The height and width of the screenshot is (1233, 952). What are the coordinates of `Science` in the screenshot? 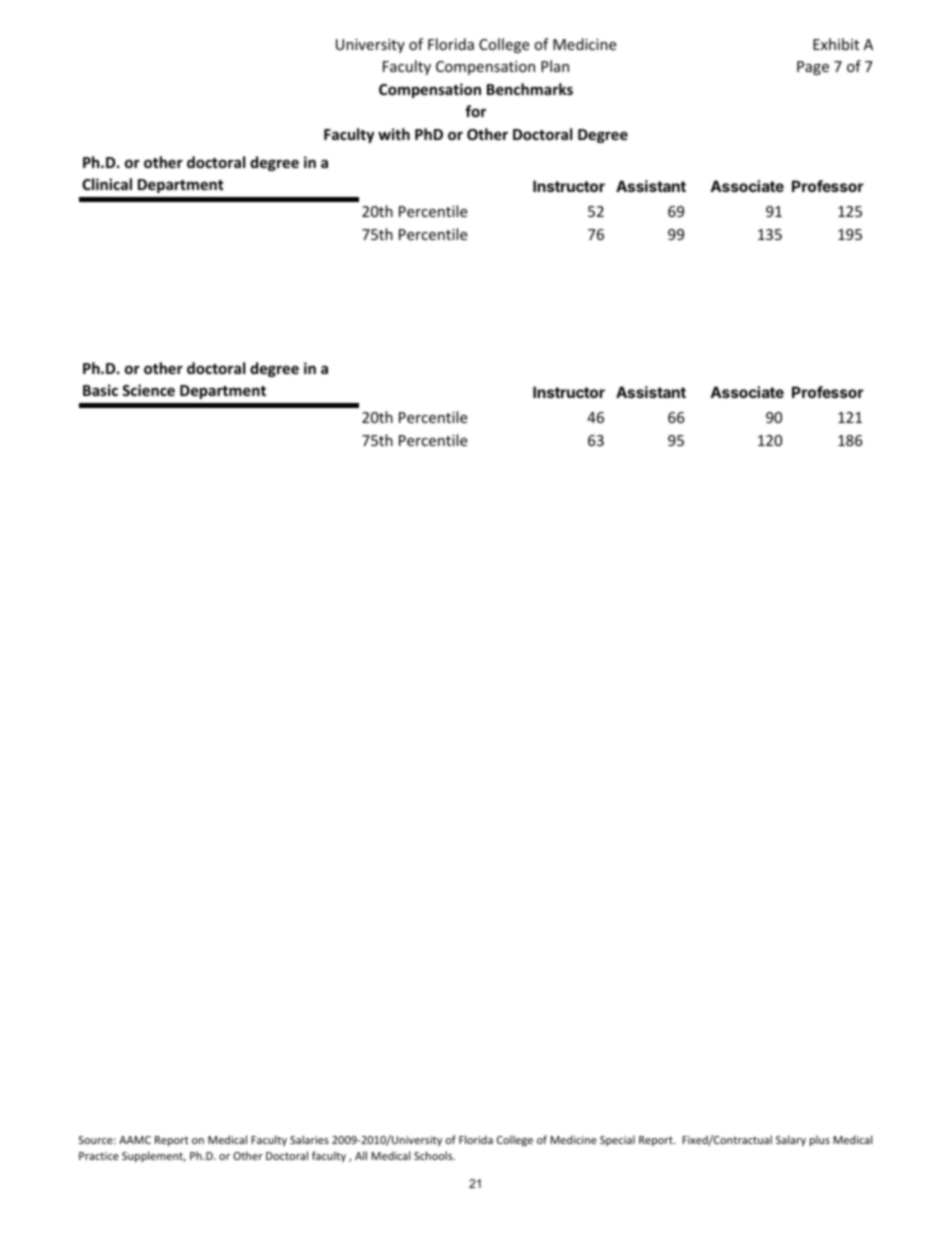 It's located at (148, 390).
